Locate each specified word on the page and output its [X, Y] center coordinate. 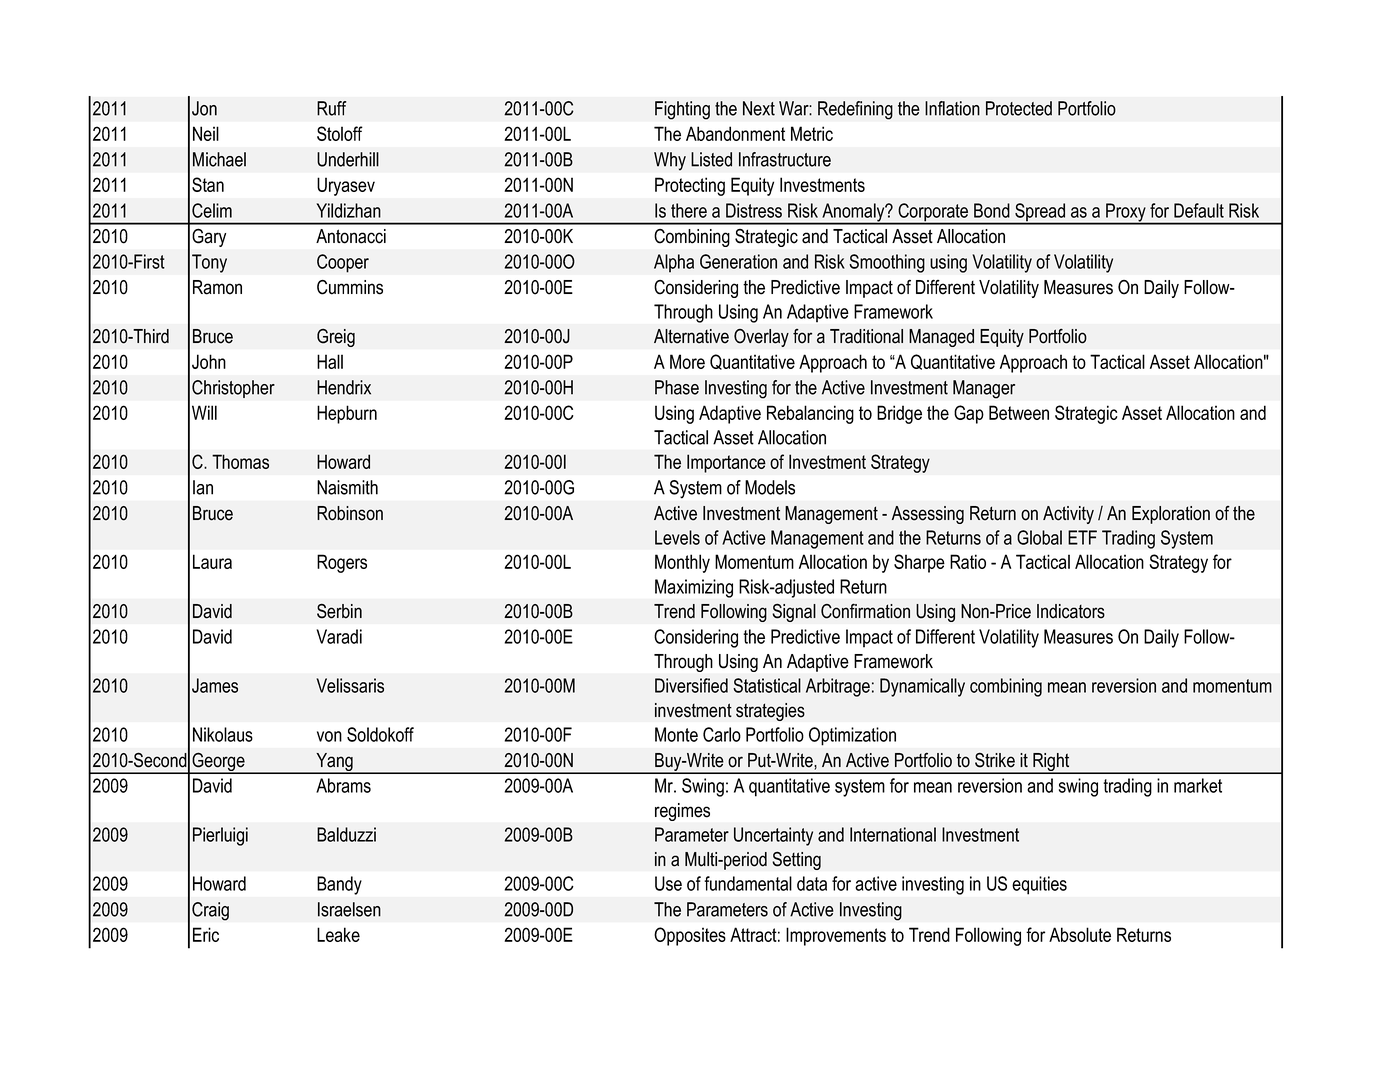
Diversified [691, 685]
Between [1019, 412]
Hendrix [344, 387]
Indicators [1071, 611]
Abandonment [735, 133]
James [215, 685]
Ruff [331, 108]
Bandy [339, 885]
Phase [677, 387]
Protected [1019, 108]
